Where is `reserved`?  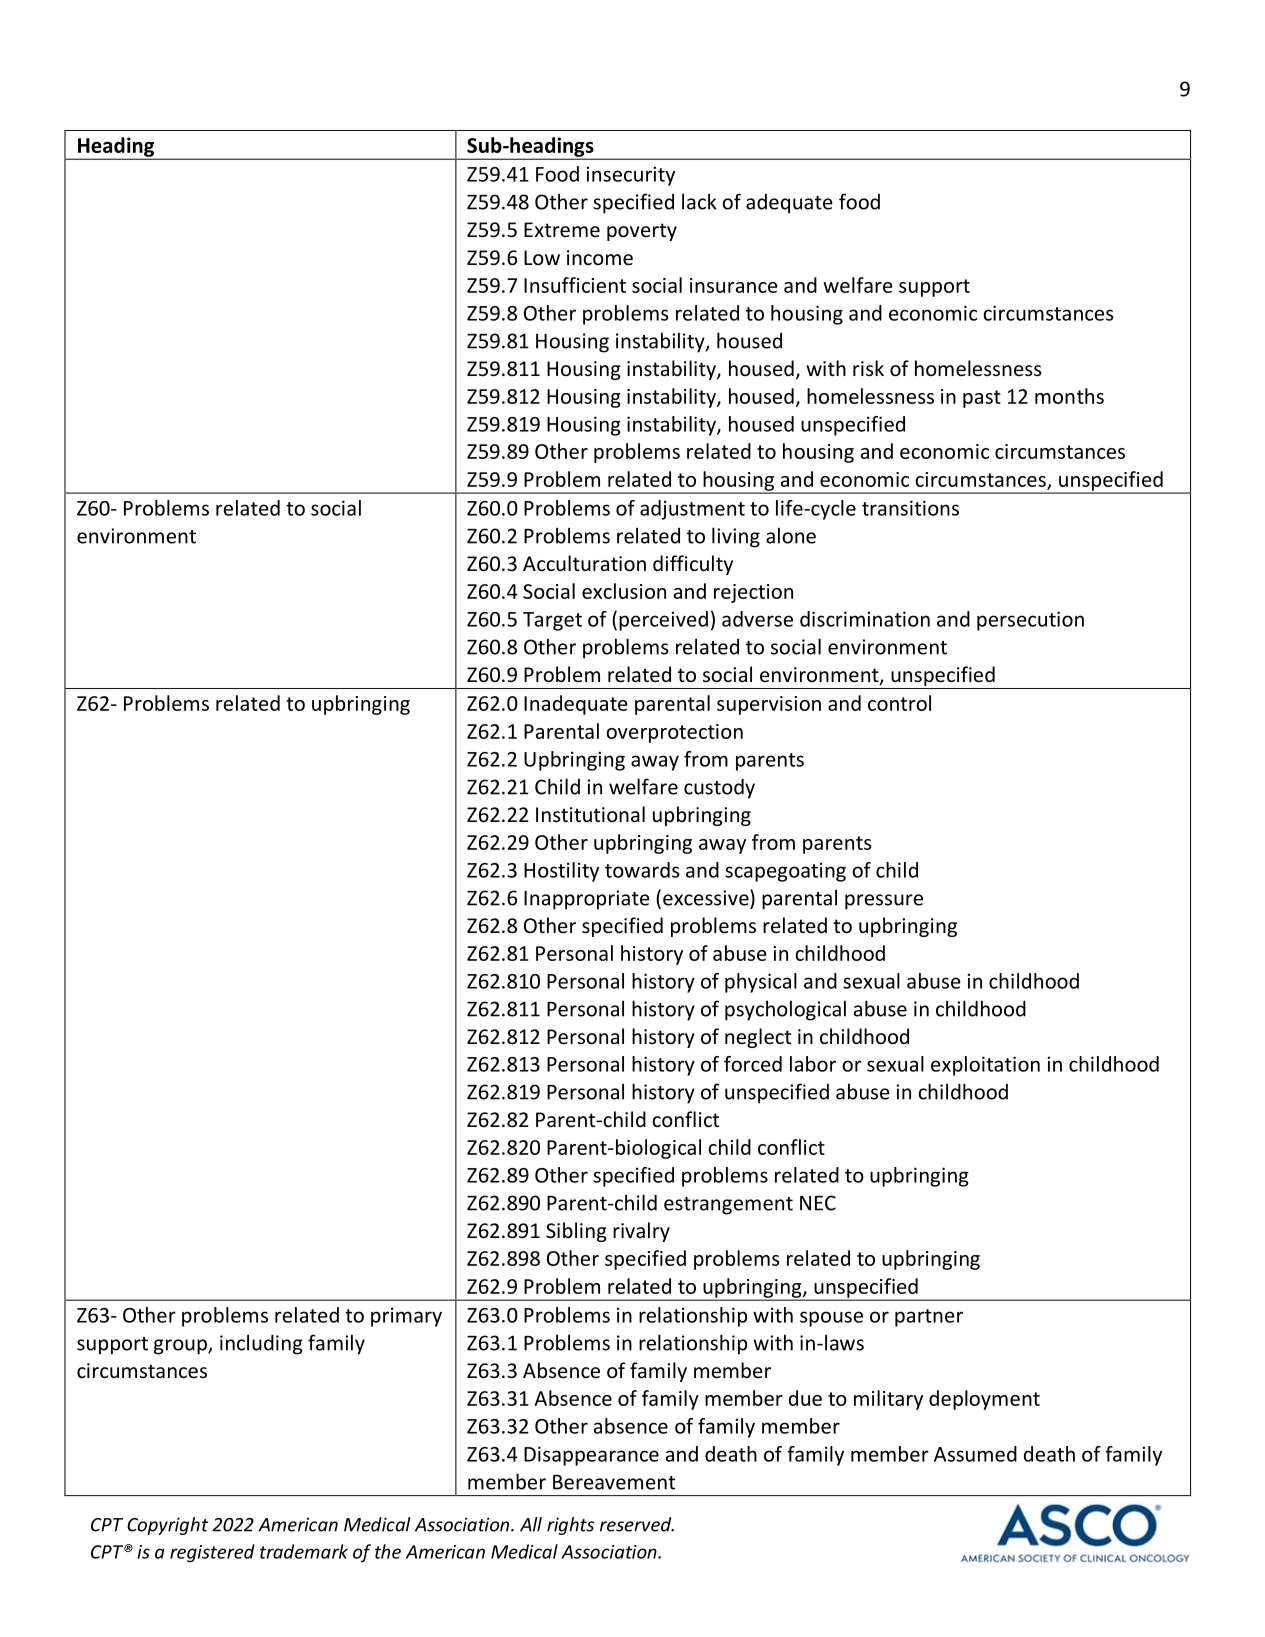 reserved is located at coordinates (637, 1524).
